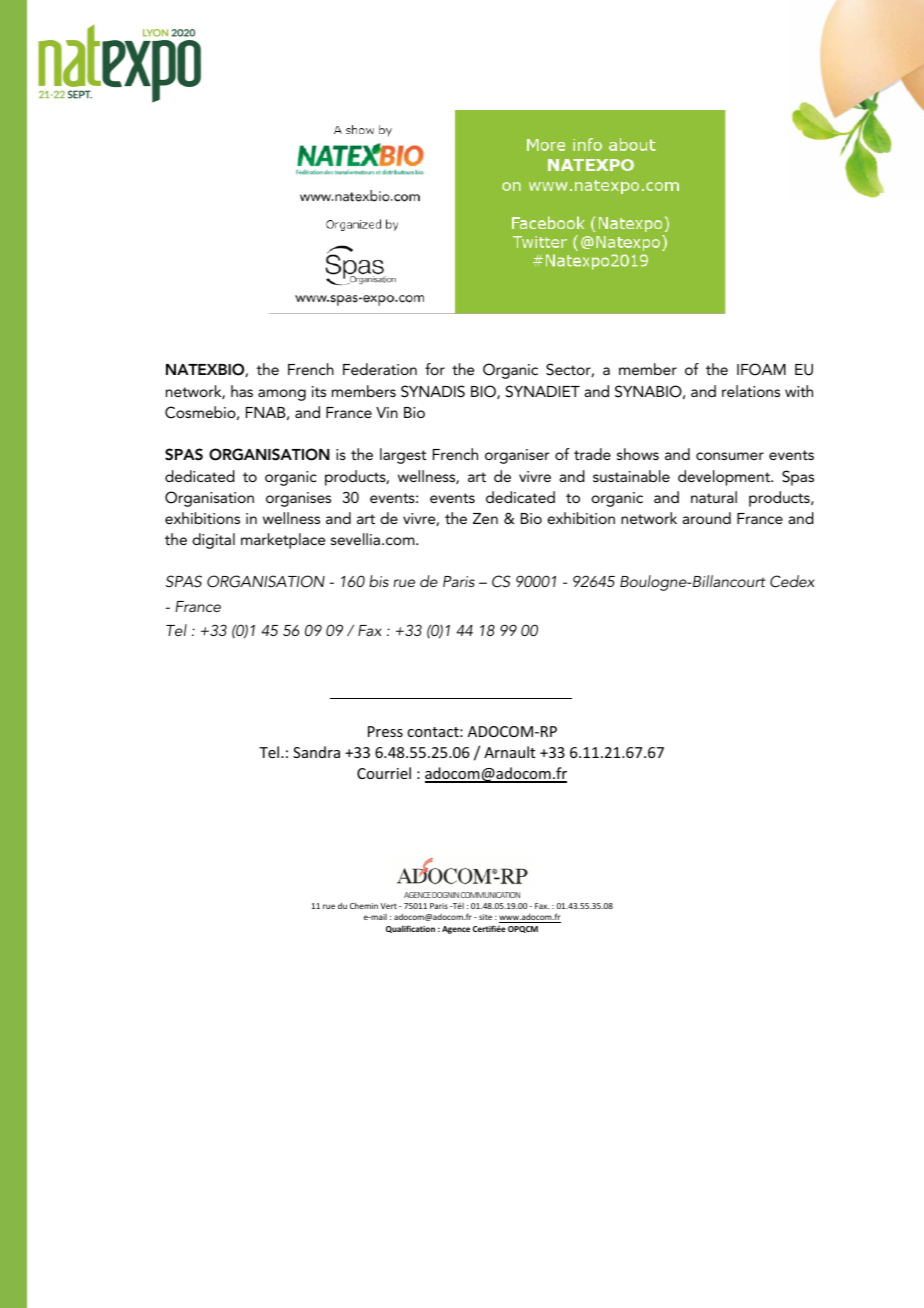  I want to click on COMMUNICATION, so click(490, 895).
